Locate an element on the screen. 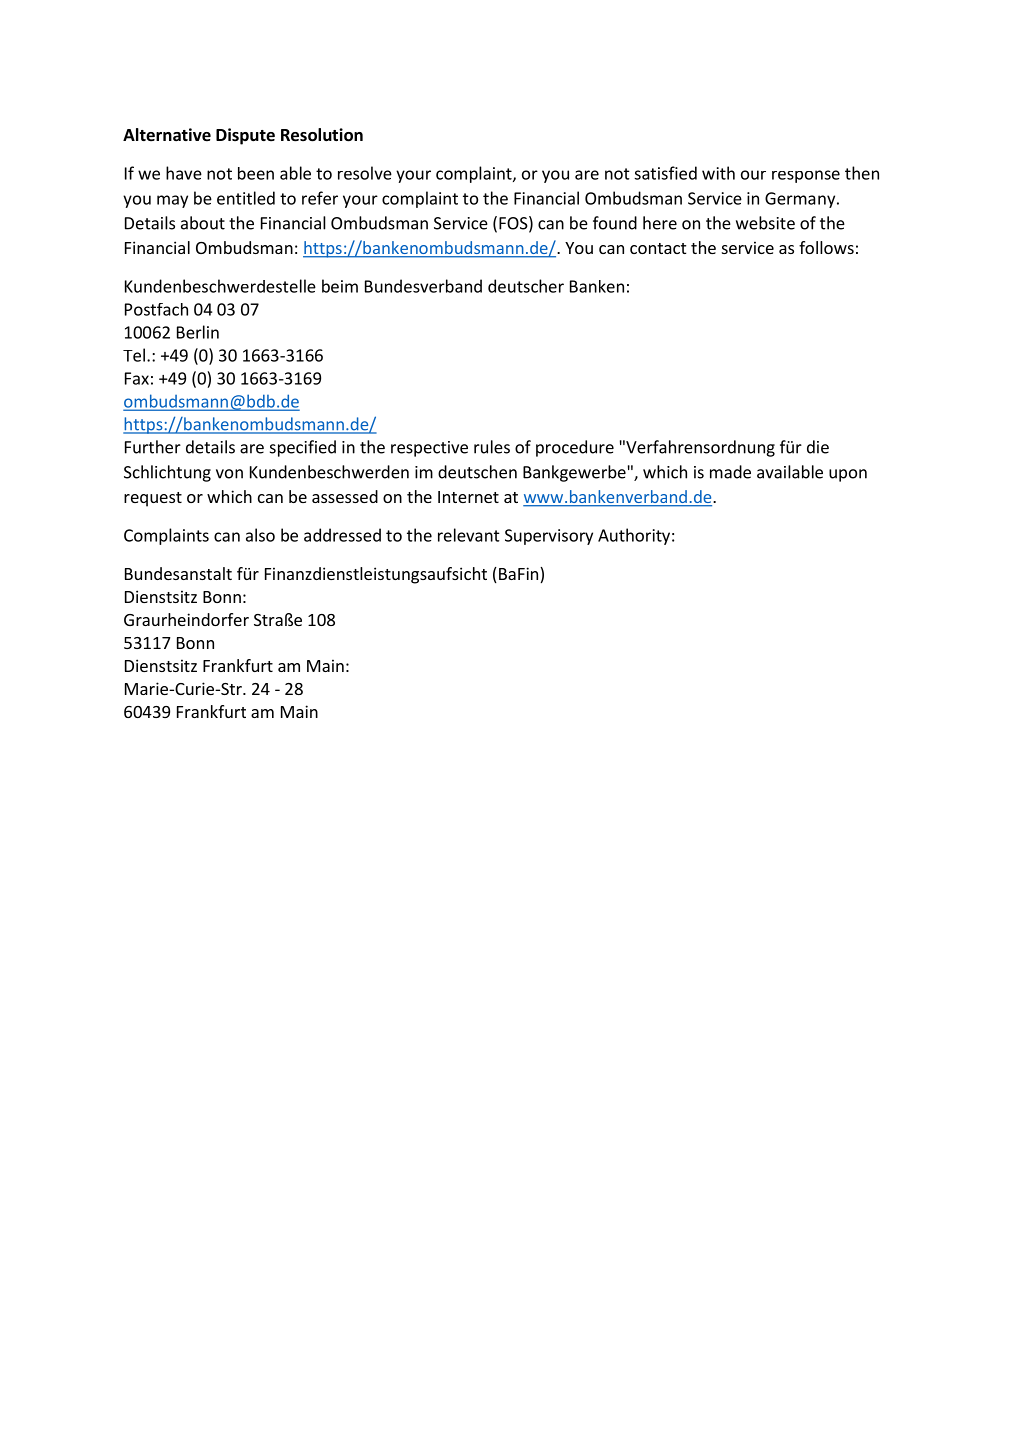 This screenshot has width=1019, height=1441. also is located at coordinates (260, 535).
